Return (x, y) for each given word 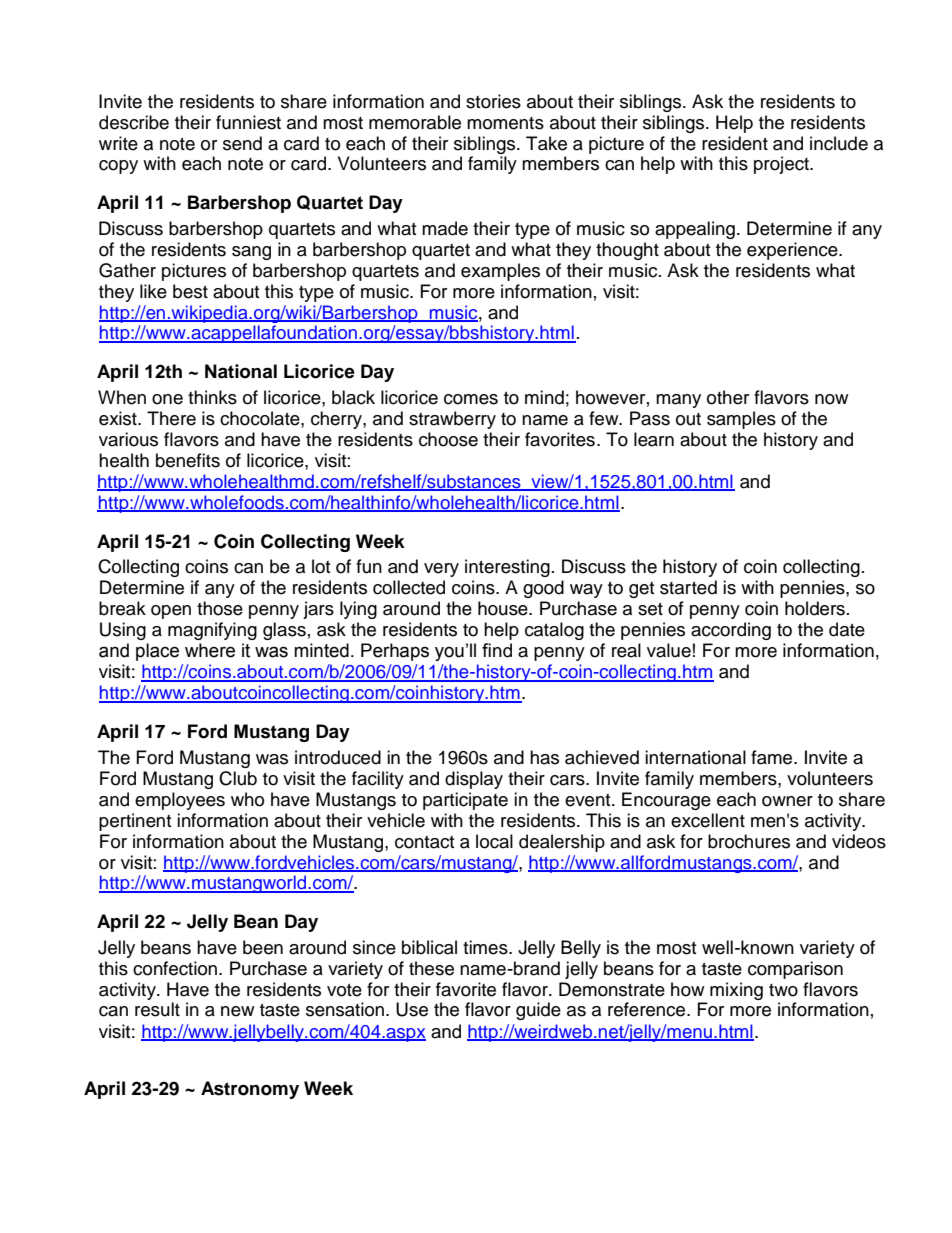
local (494, 841)
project (782, 165)
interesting (507, 568)
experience (793, 251)
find (497, 650)
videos (859, 841)
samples (741, 420)
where (210, 650)
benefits (188, 460)
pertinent (135, 822)
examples (500, 272)
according (731, 631)
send (242, 143)
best (190, 291)
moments (505, 123)
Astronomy (250, 1090)
